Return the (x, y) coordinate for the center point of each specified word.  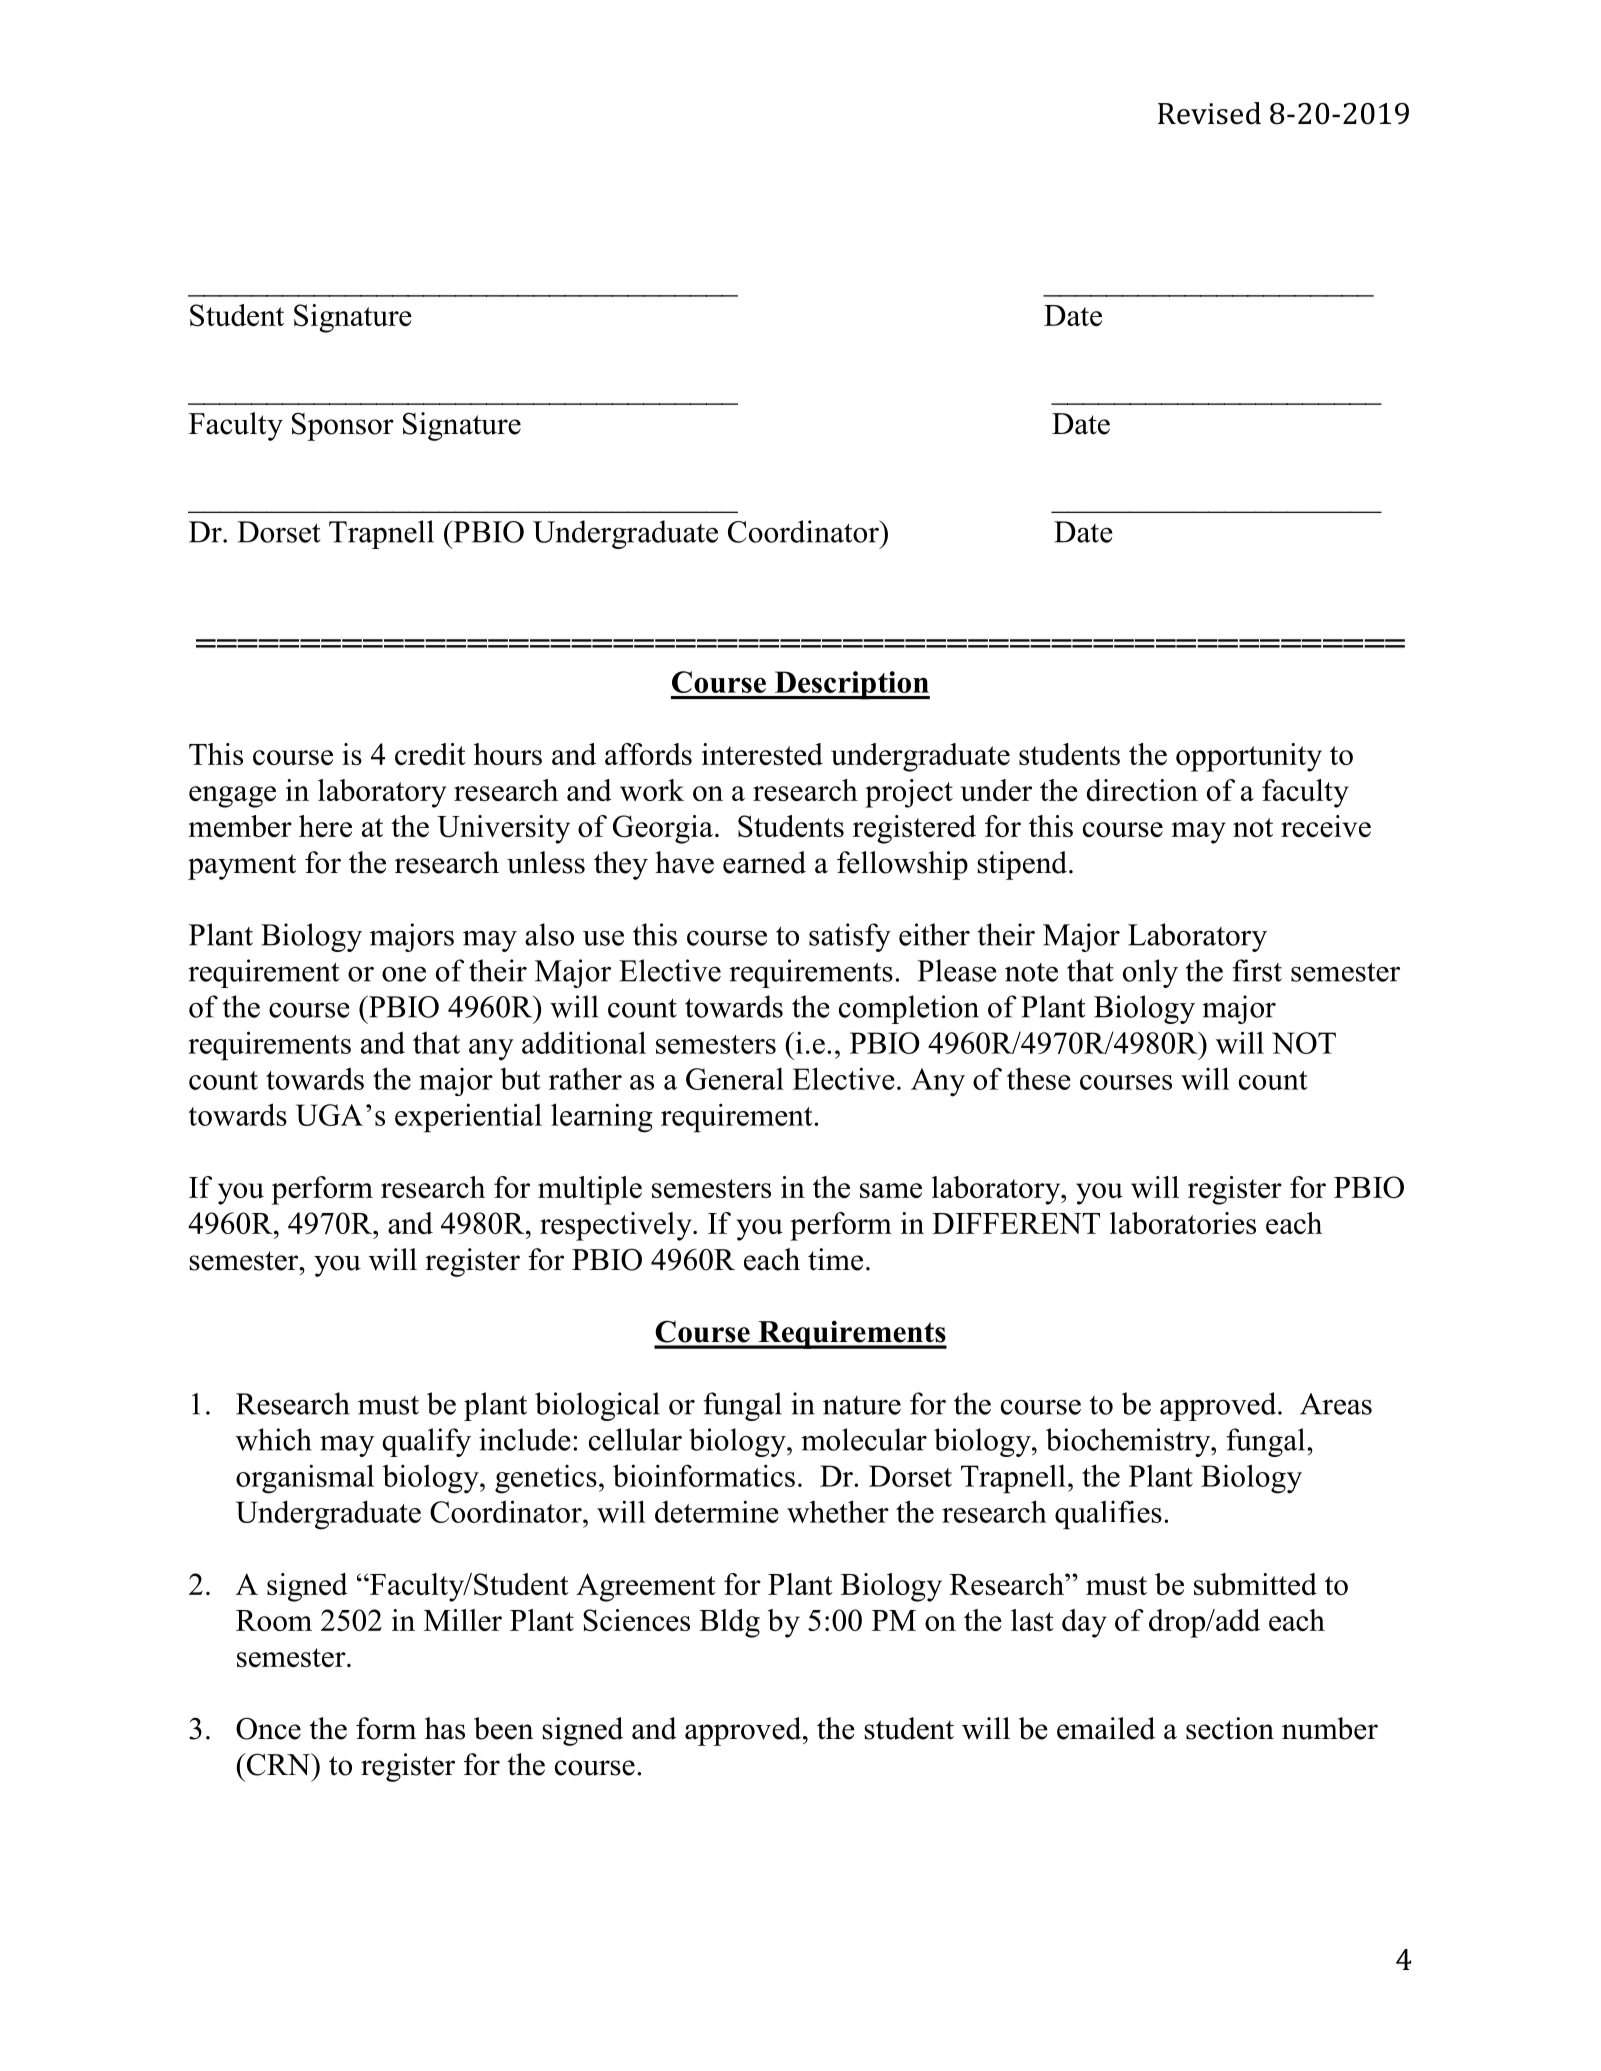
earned (764, 862)
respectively (617, 1226)
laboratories (1183, 1223)
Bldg (729, 1623)
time (835, 1259)
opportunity (1249, 757)
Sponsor (343, 426)
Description (851, 685)
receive (1326, 826)
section (1230, 1728)
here (325, 826)
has (445, 1728)
